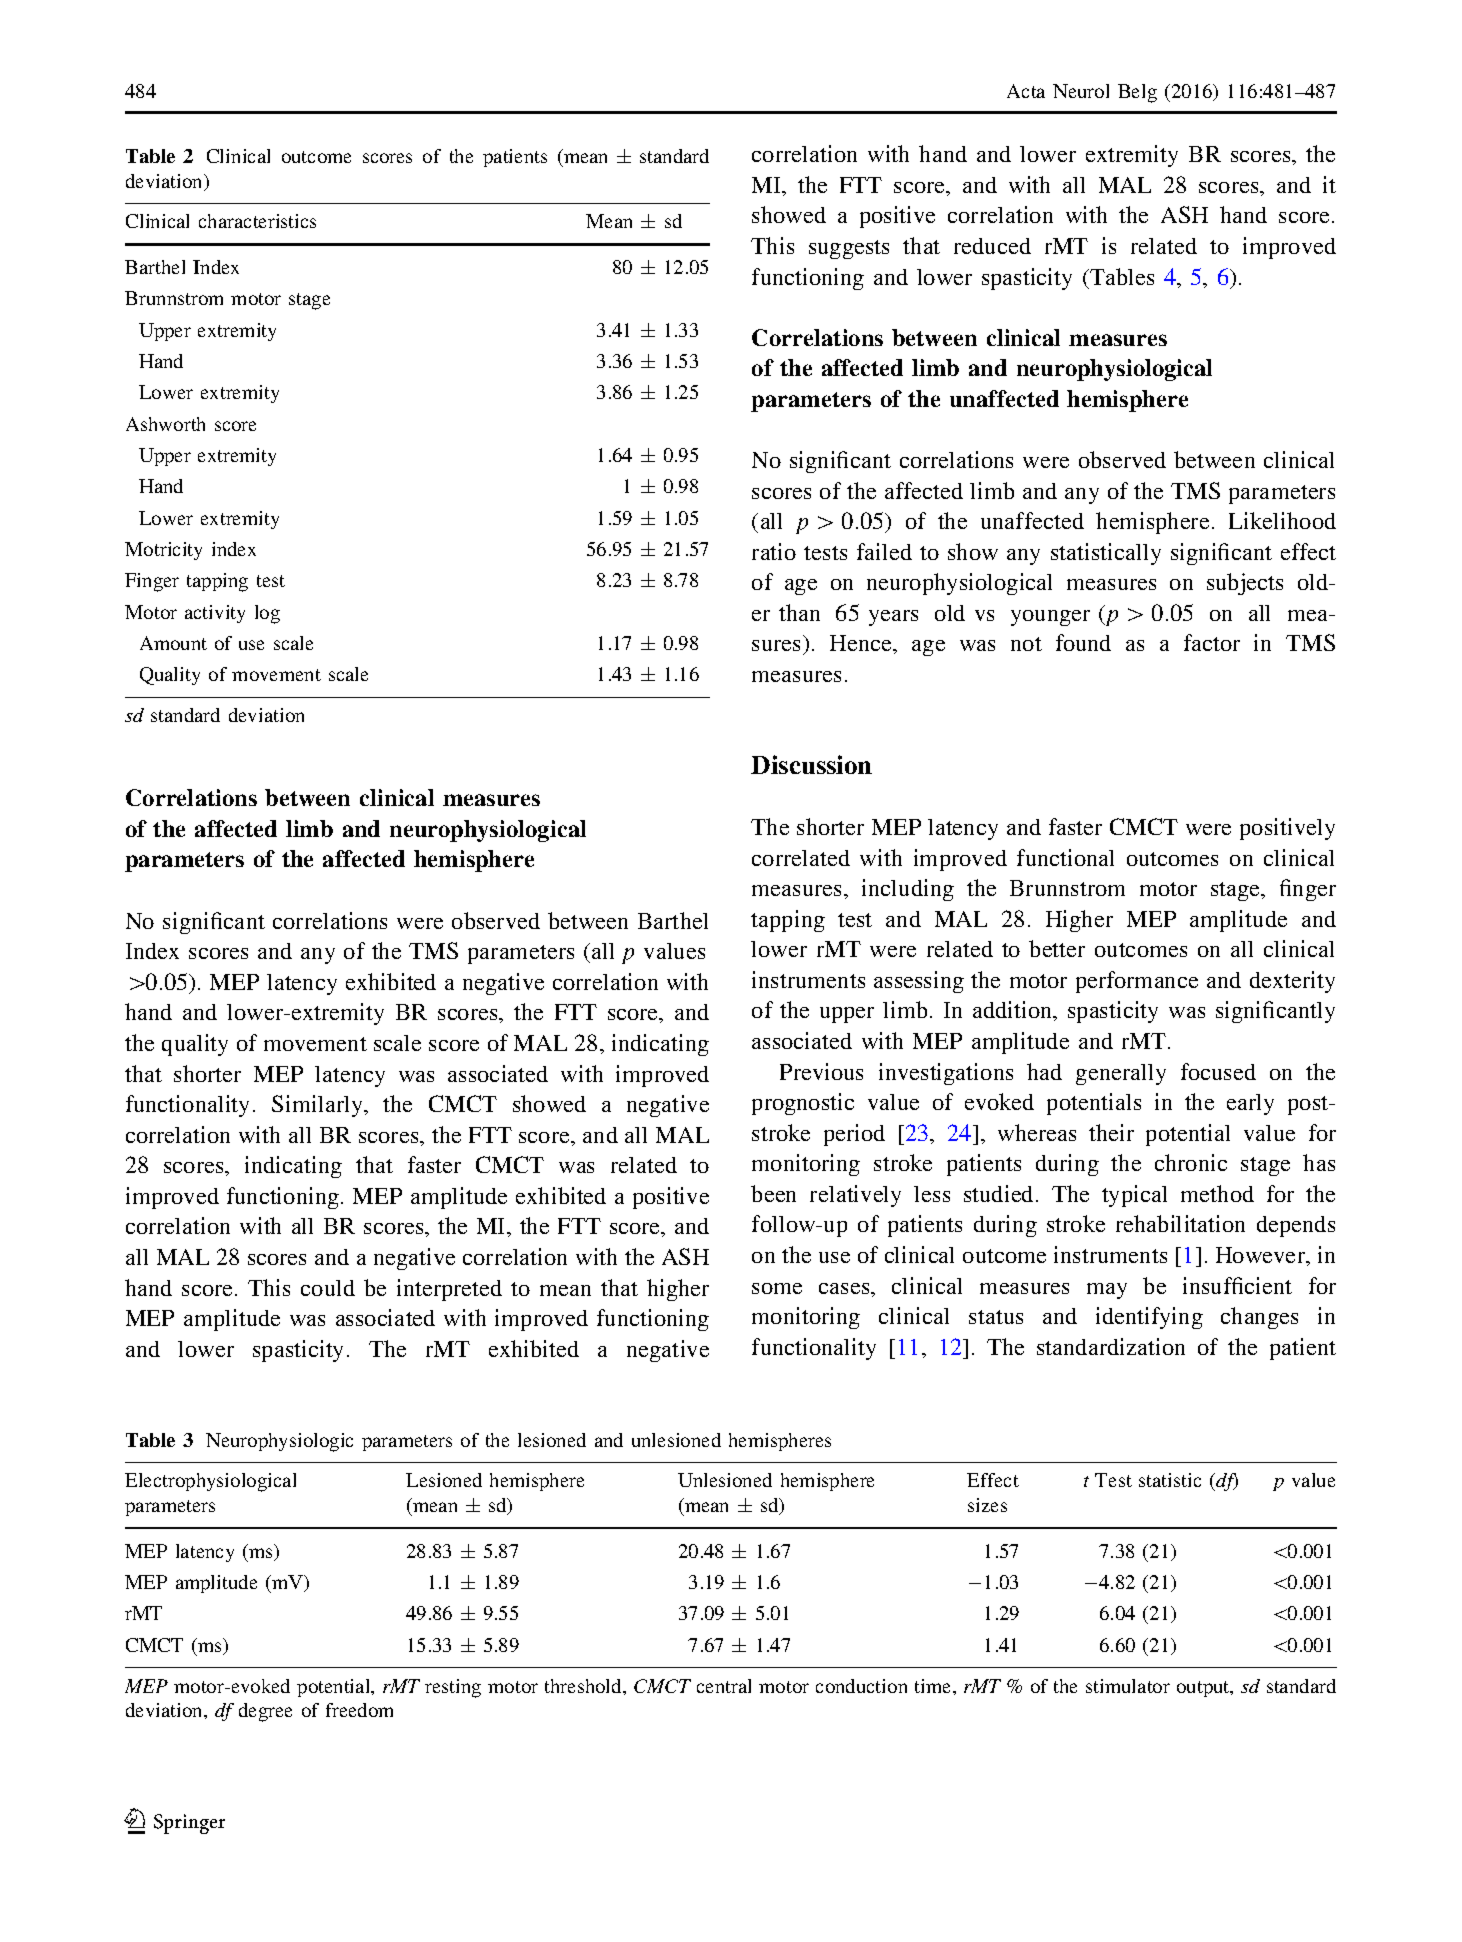 This page has width=1462, height=1942. What do you see at coordinates (257, 221) in the page?
I see `characteristics` at bounding box center [257, 221].
